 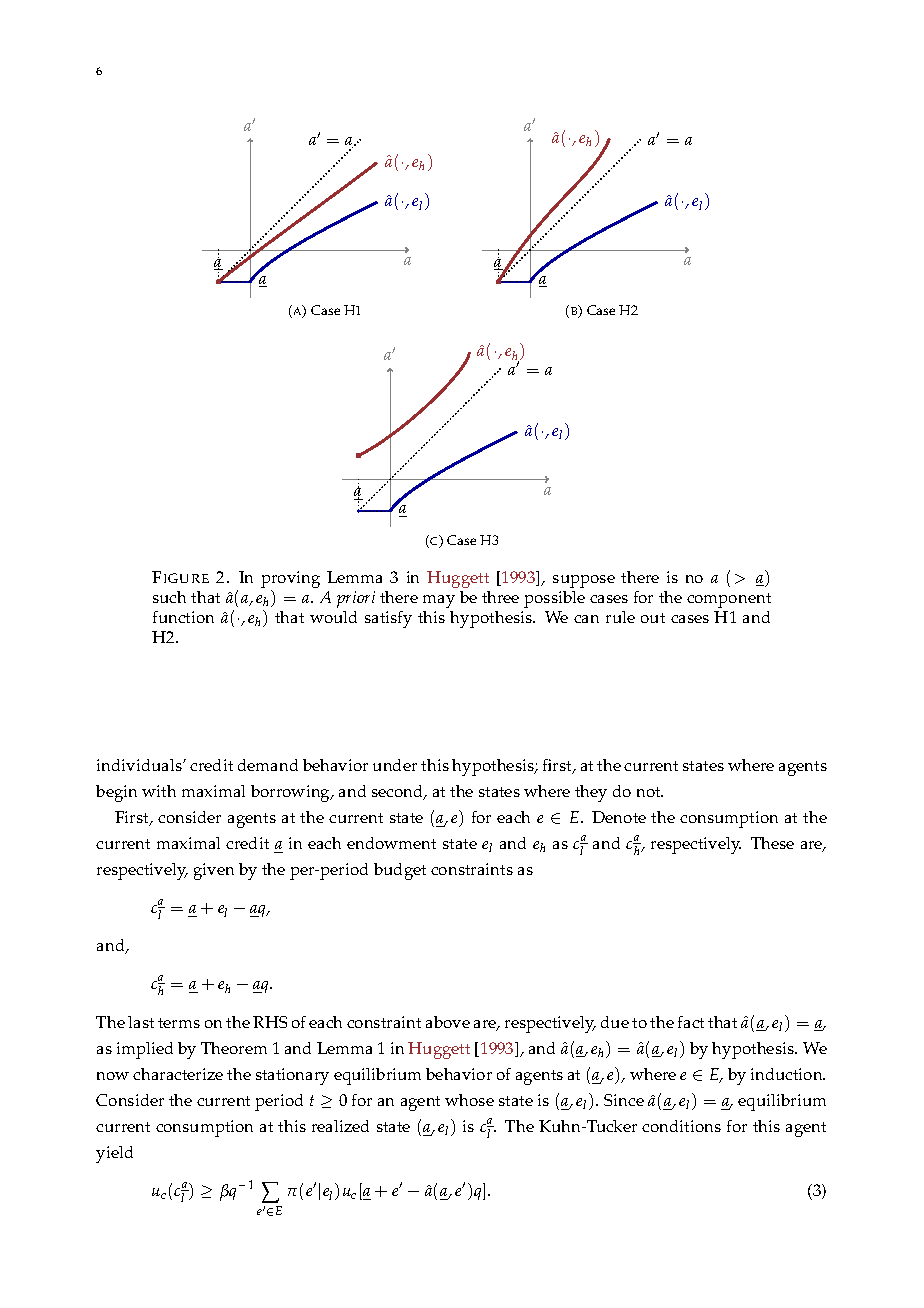 I want to click on given, so click(x=214, y=871).
